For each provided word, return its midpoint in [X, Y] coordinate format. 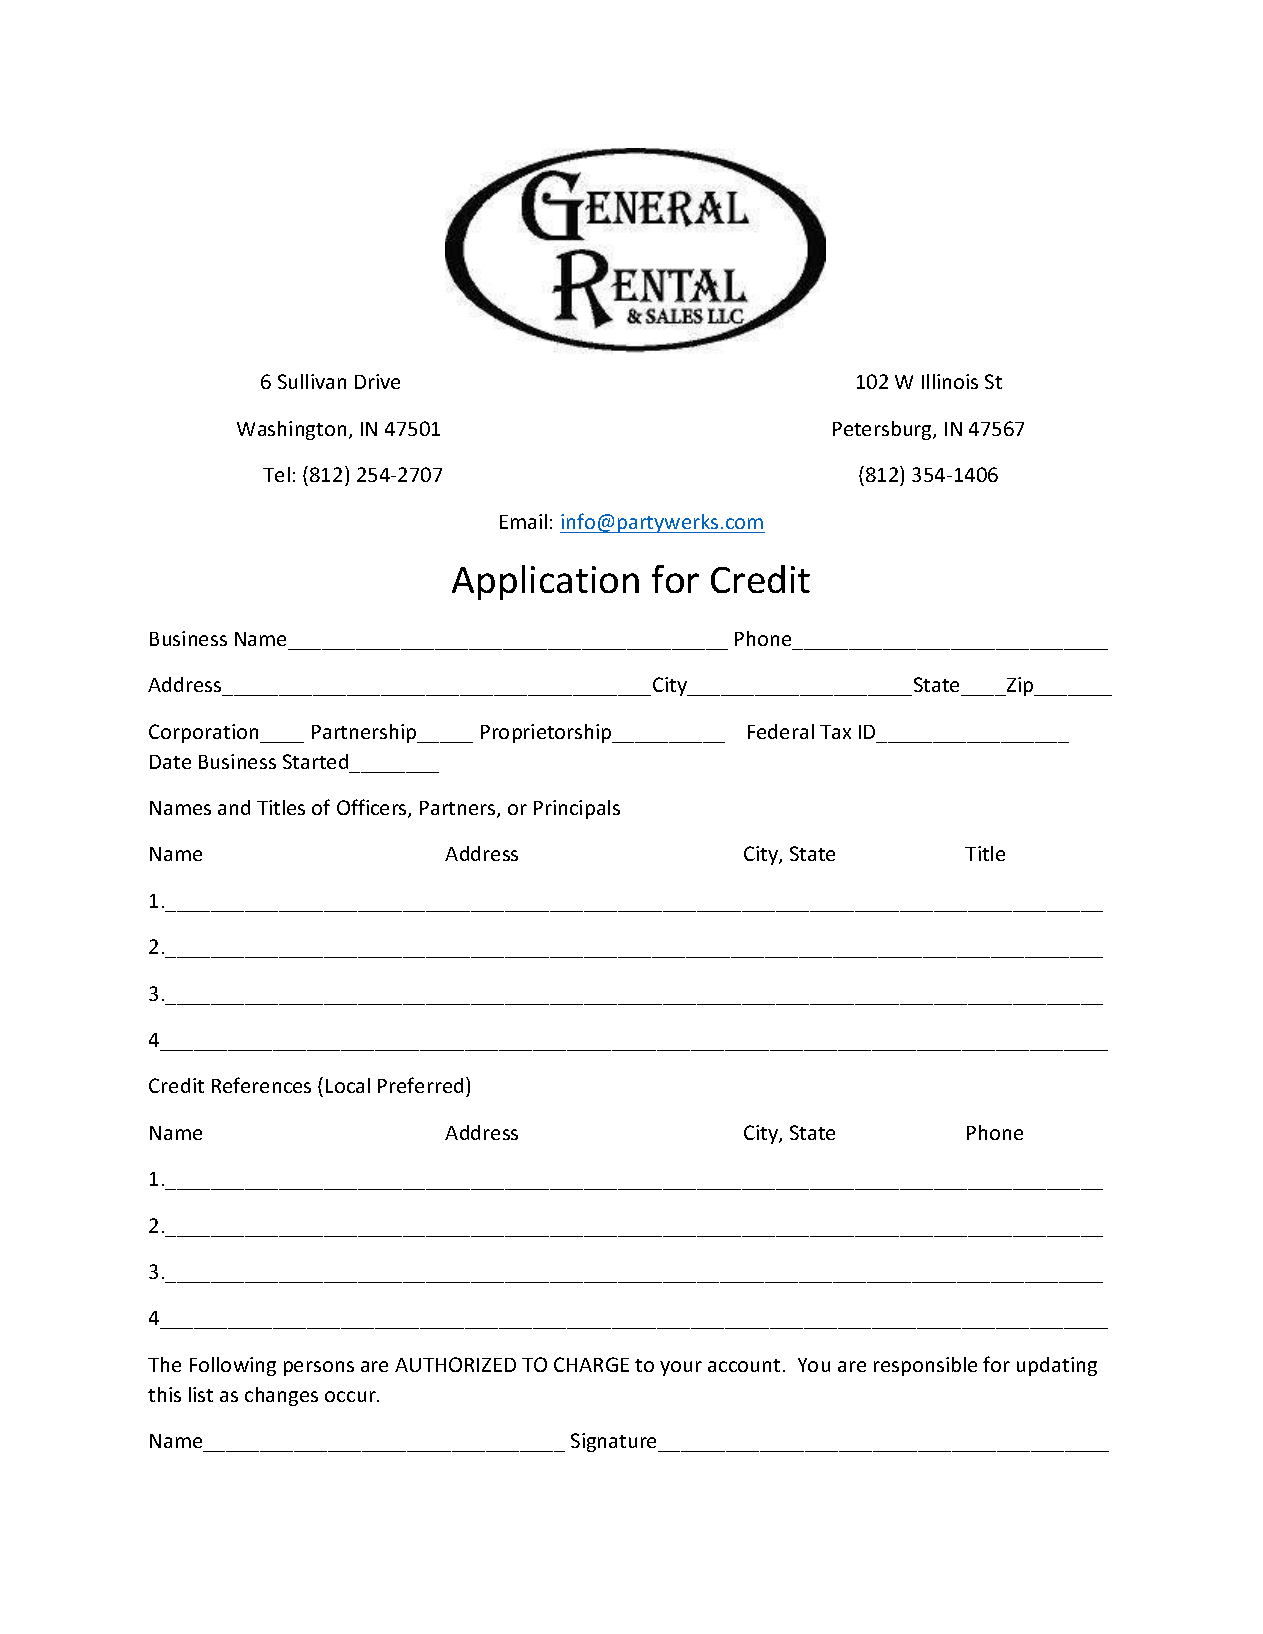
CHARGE [591, 1364]
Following [233, 1366]
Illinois [950, 381]
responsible [925, 1366]
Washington [291, 430]
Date [170, 762]
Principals [577, 809]
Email [523, 521]
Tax [835, 732]
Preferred [420, 1085]
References [261, 1085]
